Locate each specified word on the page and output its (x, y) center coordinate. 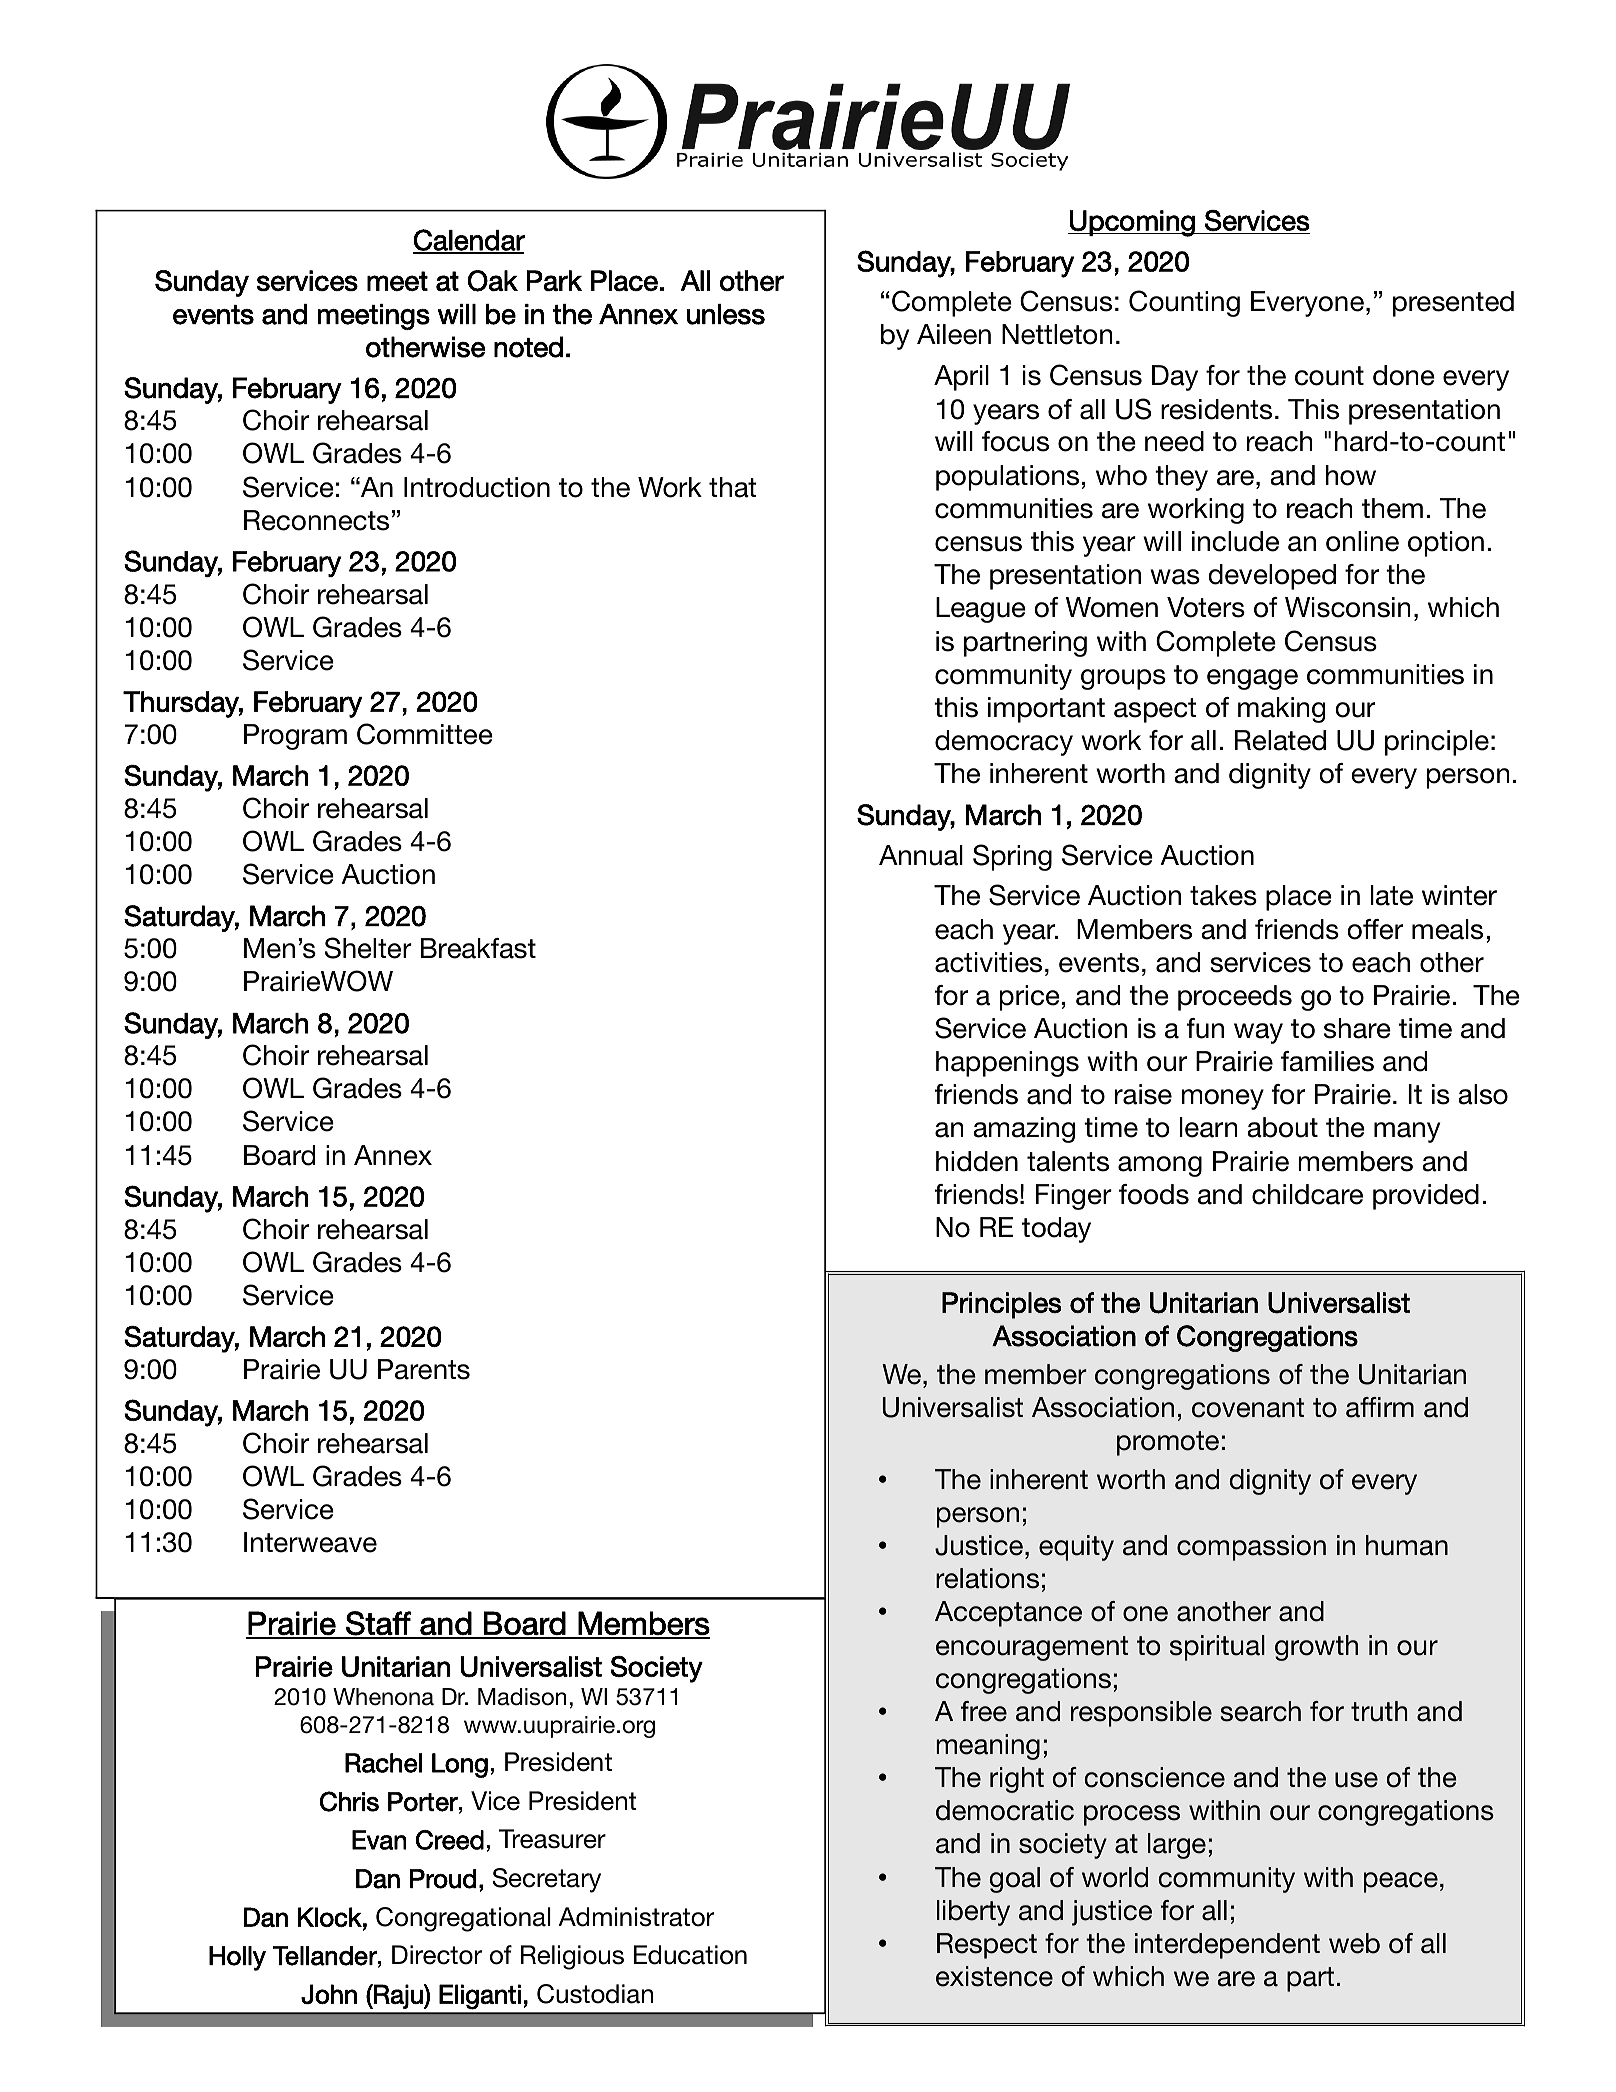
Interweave (310, 1542)
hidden (977, 1161)
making (1281, 710)
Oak (493, 281)
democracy (1004, 743)
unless (726, 314)
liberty (973, 1913)
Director (437, 1955)
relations (987, 1578)
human (1407, 1545)
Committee (425, 734)
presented (1453, 304)
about (1282, 1127)
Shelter (368, 948)
